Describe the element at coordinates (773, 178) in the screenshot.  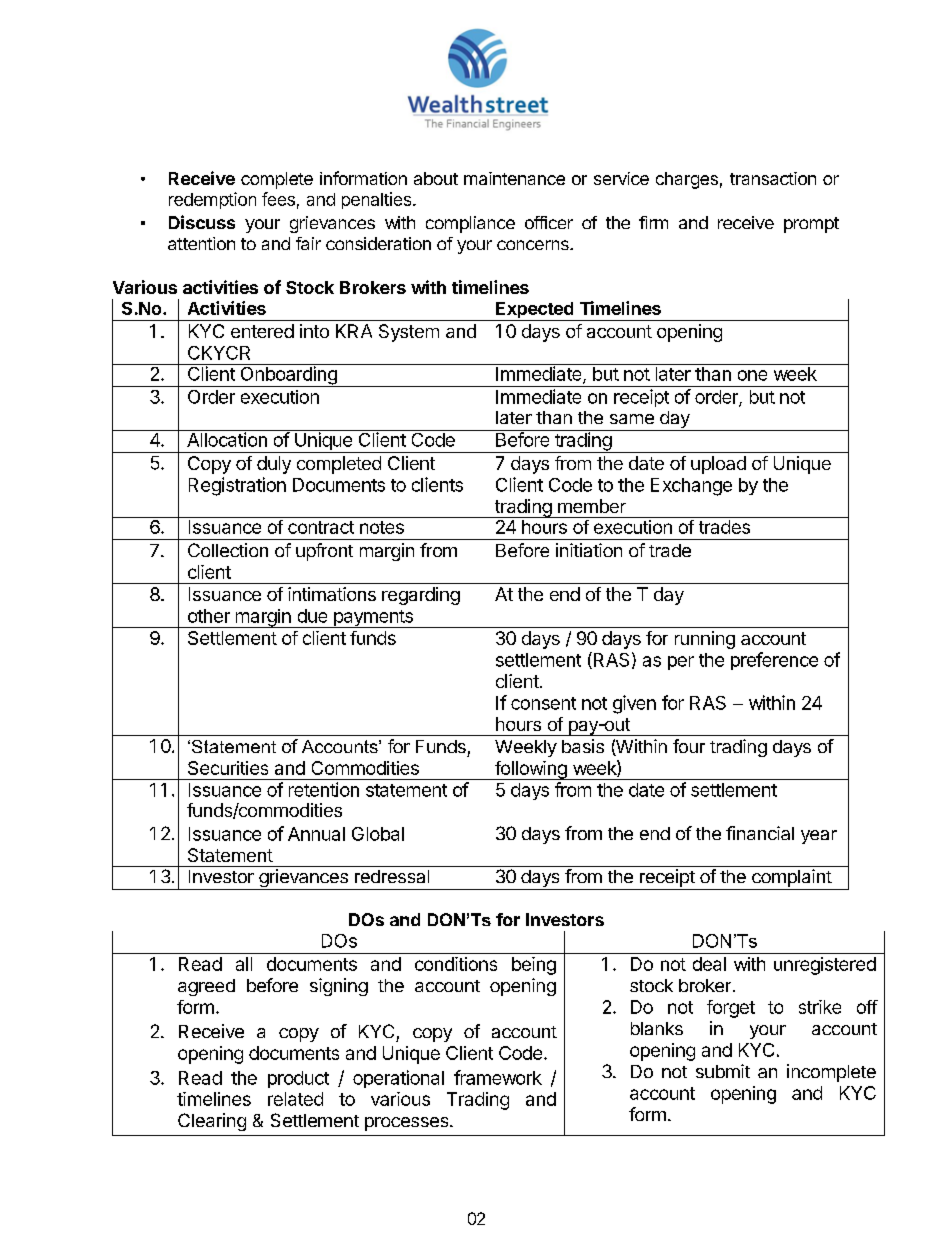
I see `transaction` at that location.
